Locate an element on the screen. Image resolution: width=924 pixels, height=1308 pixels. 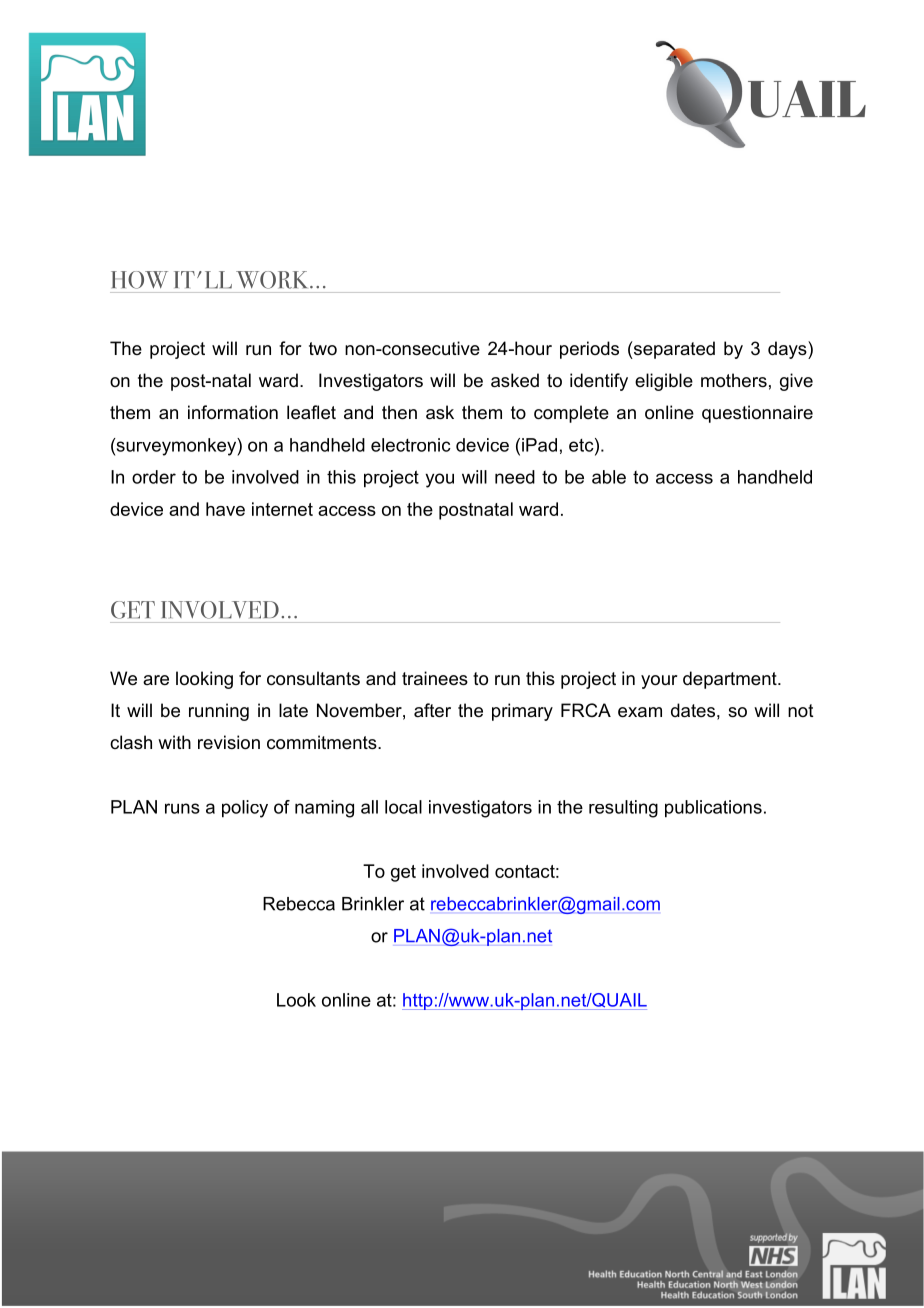
need is located at coordinates (515, 477).
